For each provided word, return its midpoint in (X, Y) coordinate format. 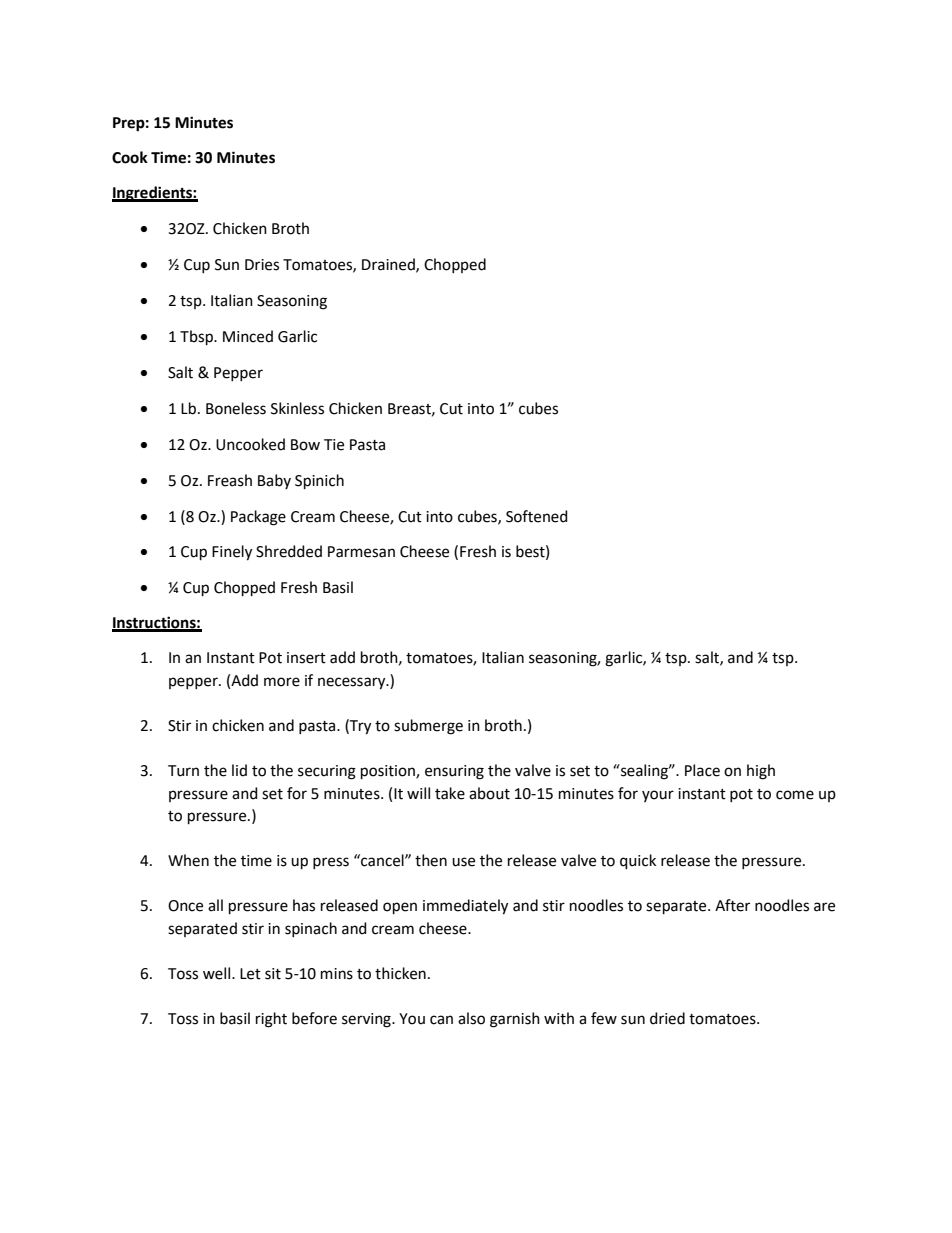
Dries (262, 265)
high (761, 772)
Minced (248, 336)
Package (258, 518)
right (271, 1020)
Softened (537, 516)
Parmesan (361, 552)
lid (239, 770)
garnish (515, 1020)
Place (702, 770)
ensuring (454, 772)
